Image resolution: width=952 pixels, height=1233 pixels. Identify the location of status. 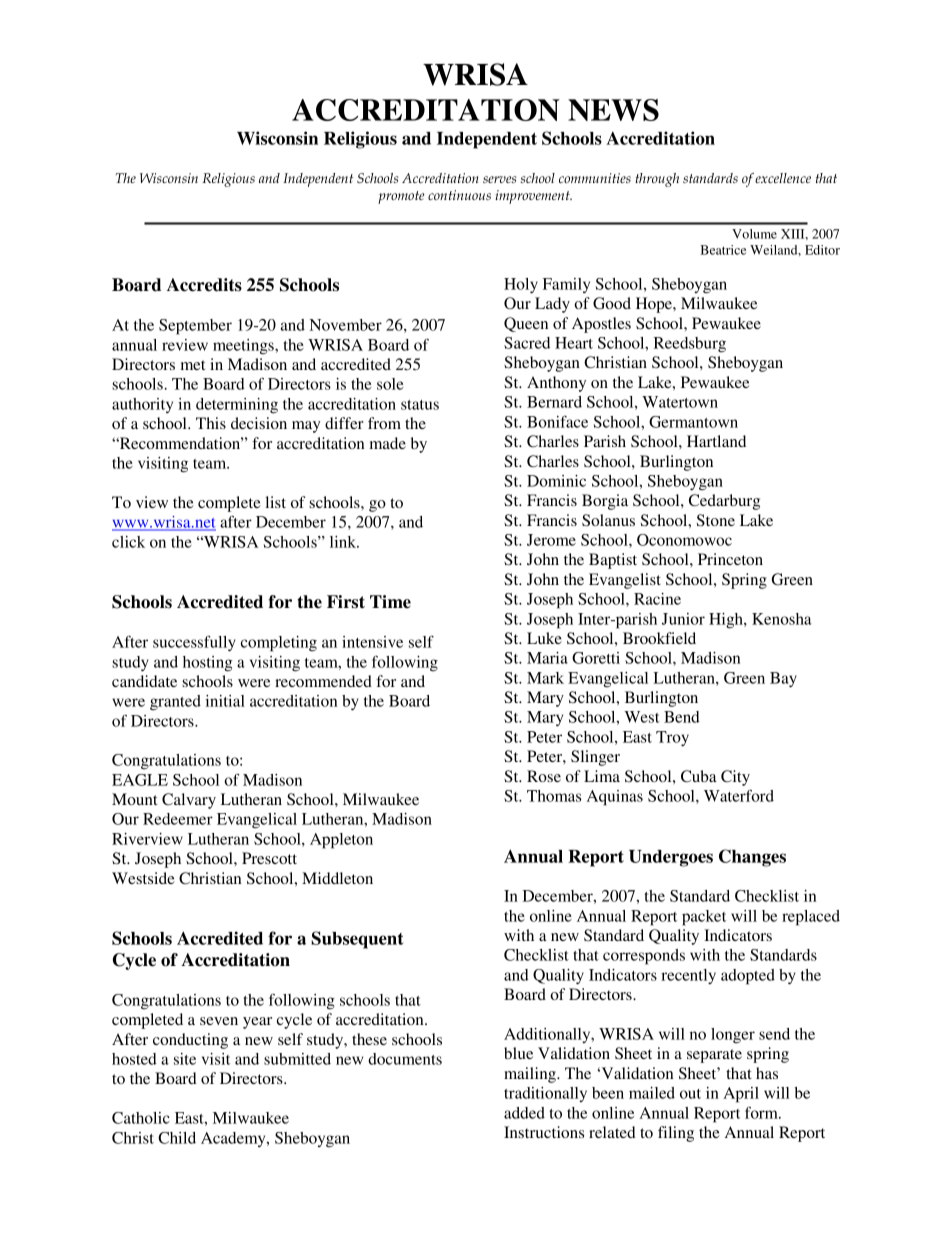
(420, 405).
